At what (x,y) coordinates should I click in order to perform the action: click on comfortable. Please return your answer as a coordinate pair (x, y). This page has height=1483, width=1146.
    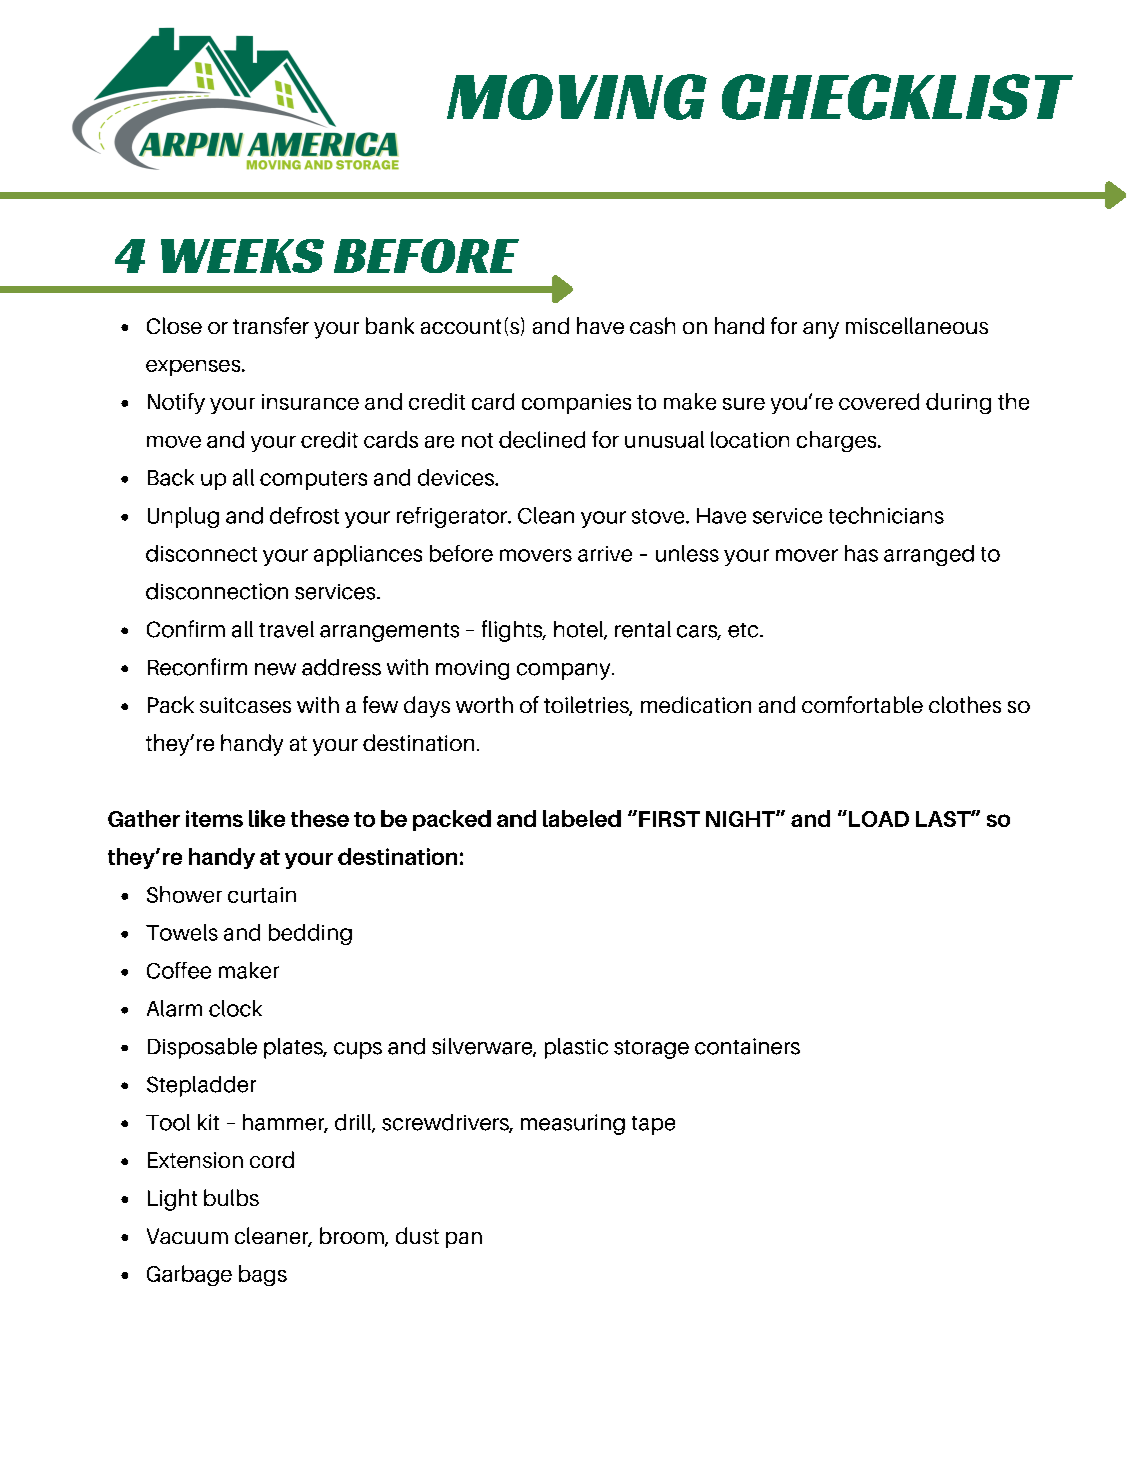
    Looking at the image, I should click on (862, 704).
